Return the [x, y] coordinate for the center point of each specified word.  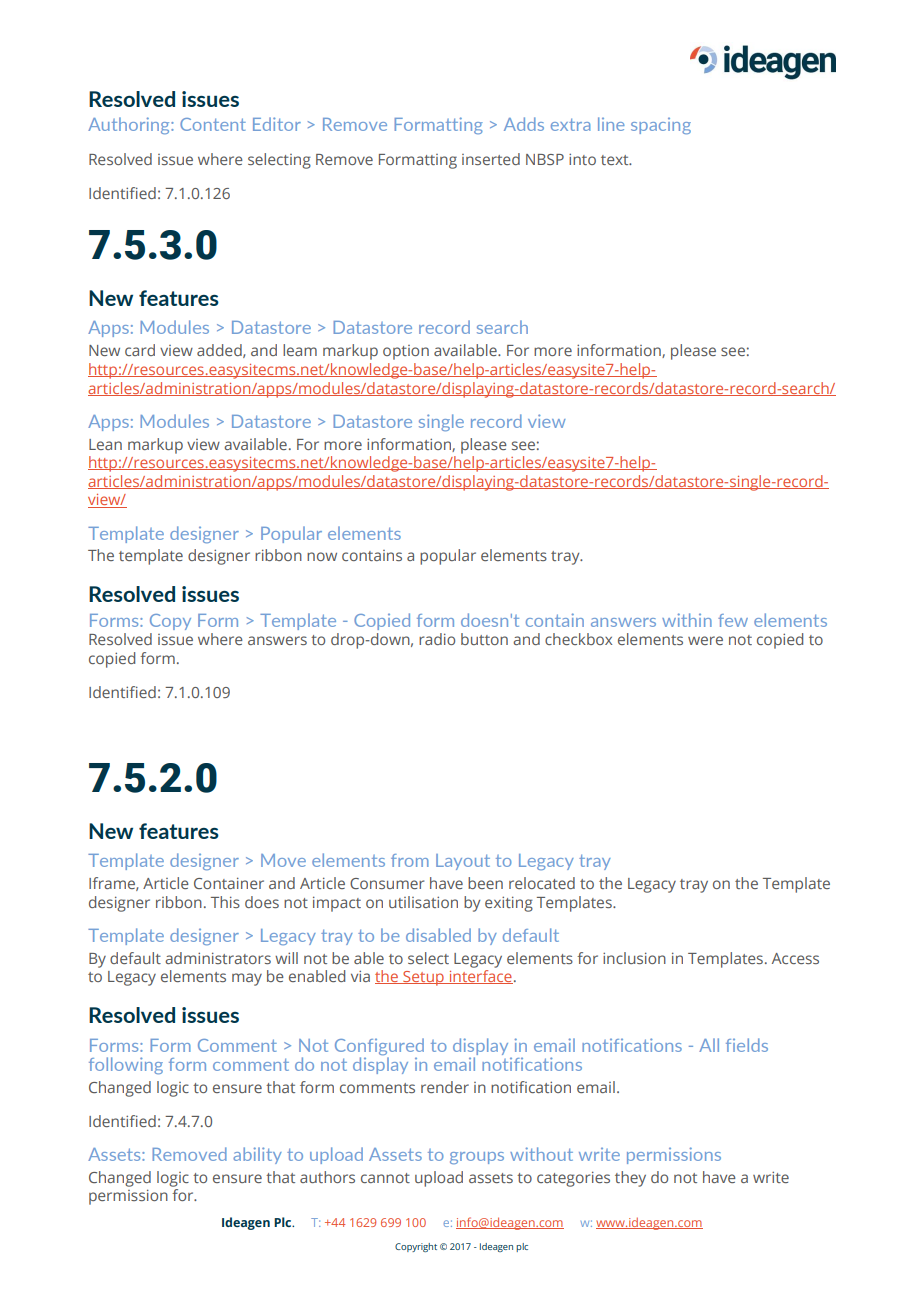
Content [213, 124]
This [225, 902]
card [140, 350]
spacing [661, 126]
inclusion [634, 958]
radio [437, 639]
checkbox [578, 639]
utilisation [423, 902]
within [687, 620]
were [705, 640]
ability [257, 1155]
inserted [491, 159]
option [406, 352]
